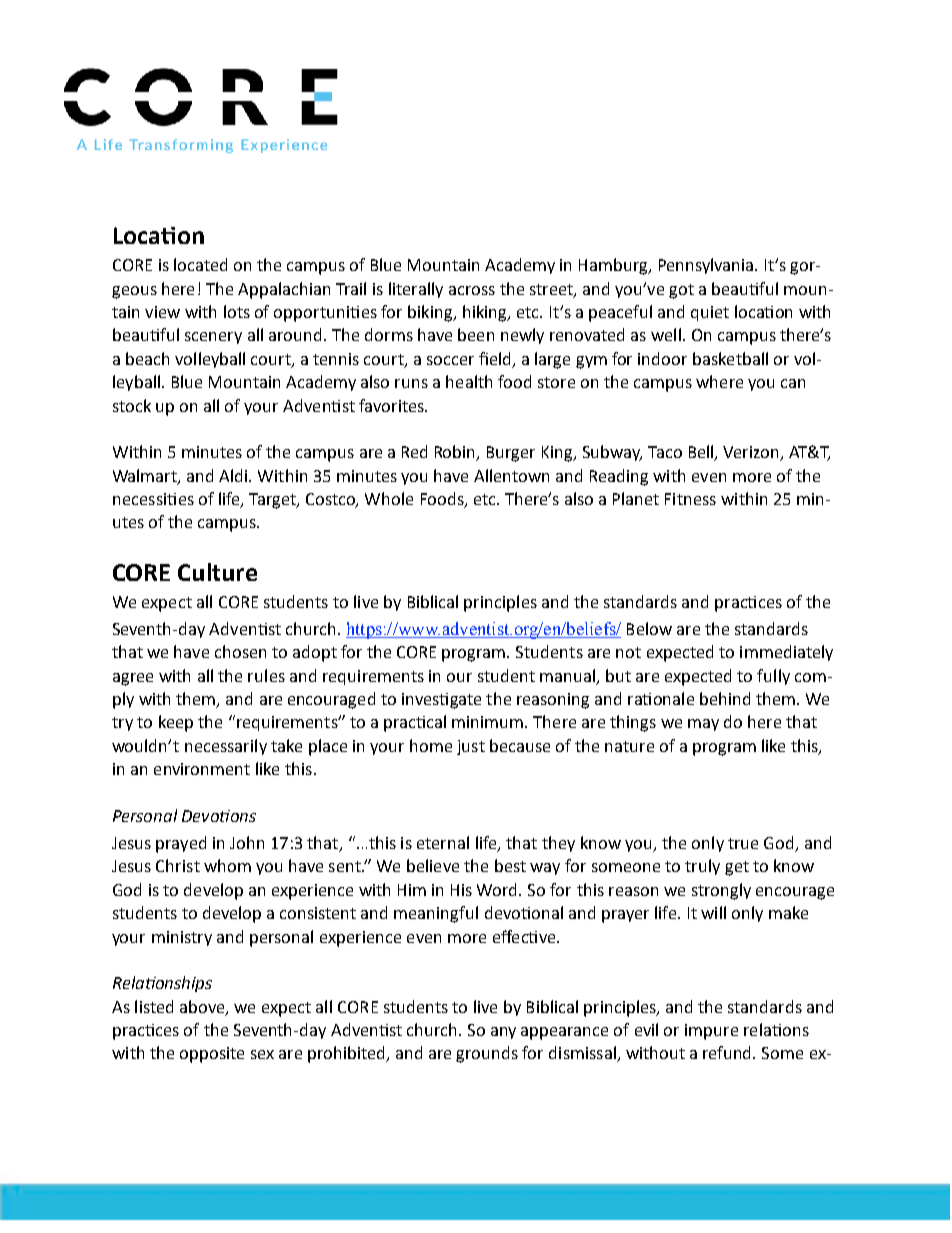 The image size is (952, 1233). I want to click on across, so click(472, 290).
